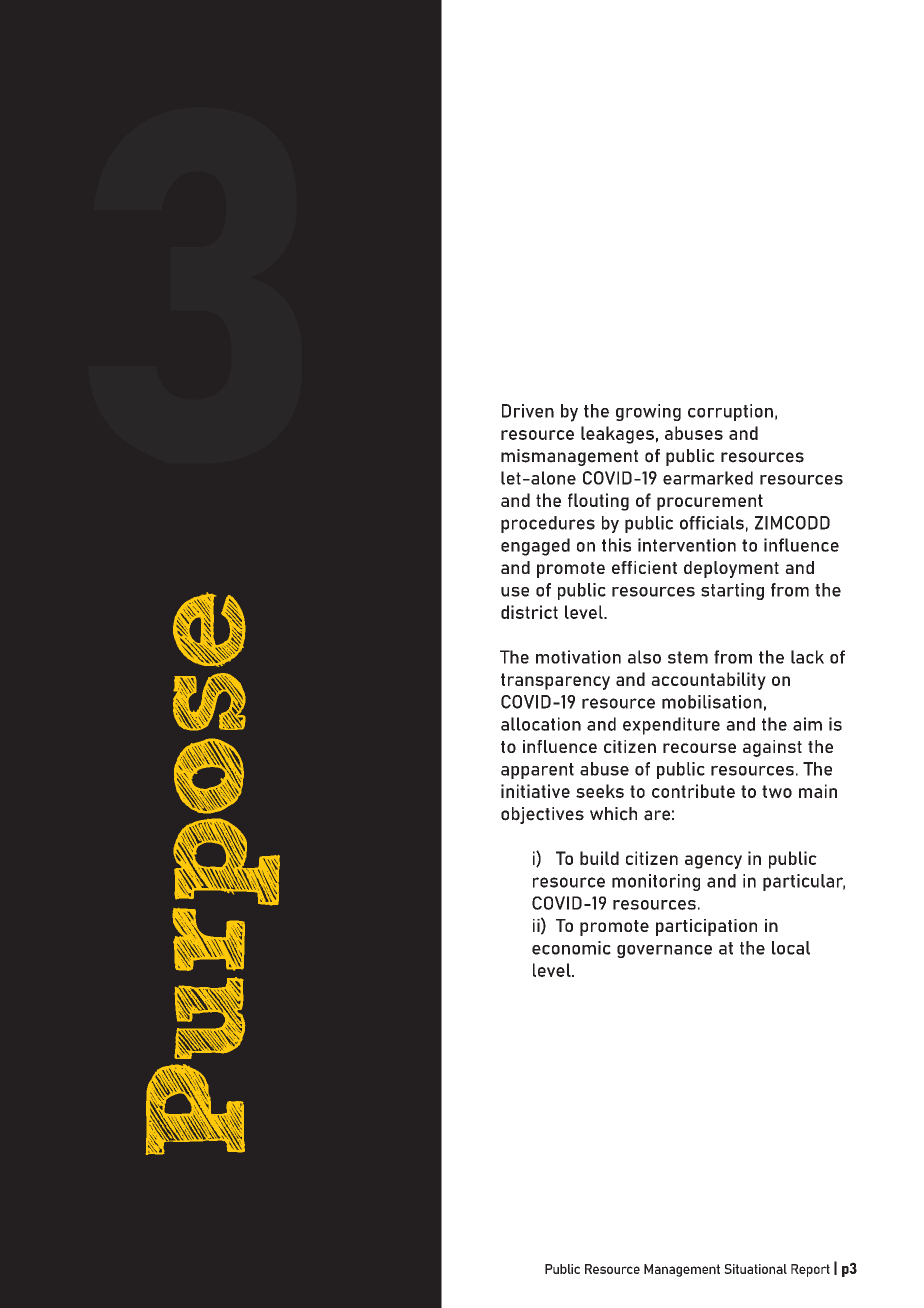  Describe the element at coordinates (791, 948) in the document. I see `local` at that location.
